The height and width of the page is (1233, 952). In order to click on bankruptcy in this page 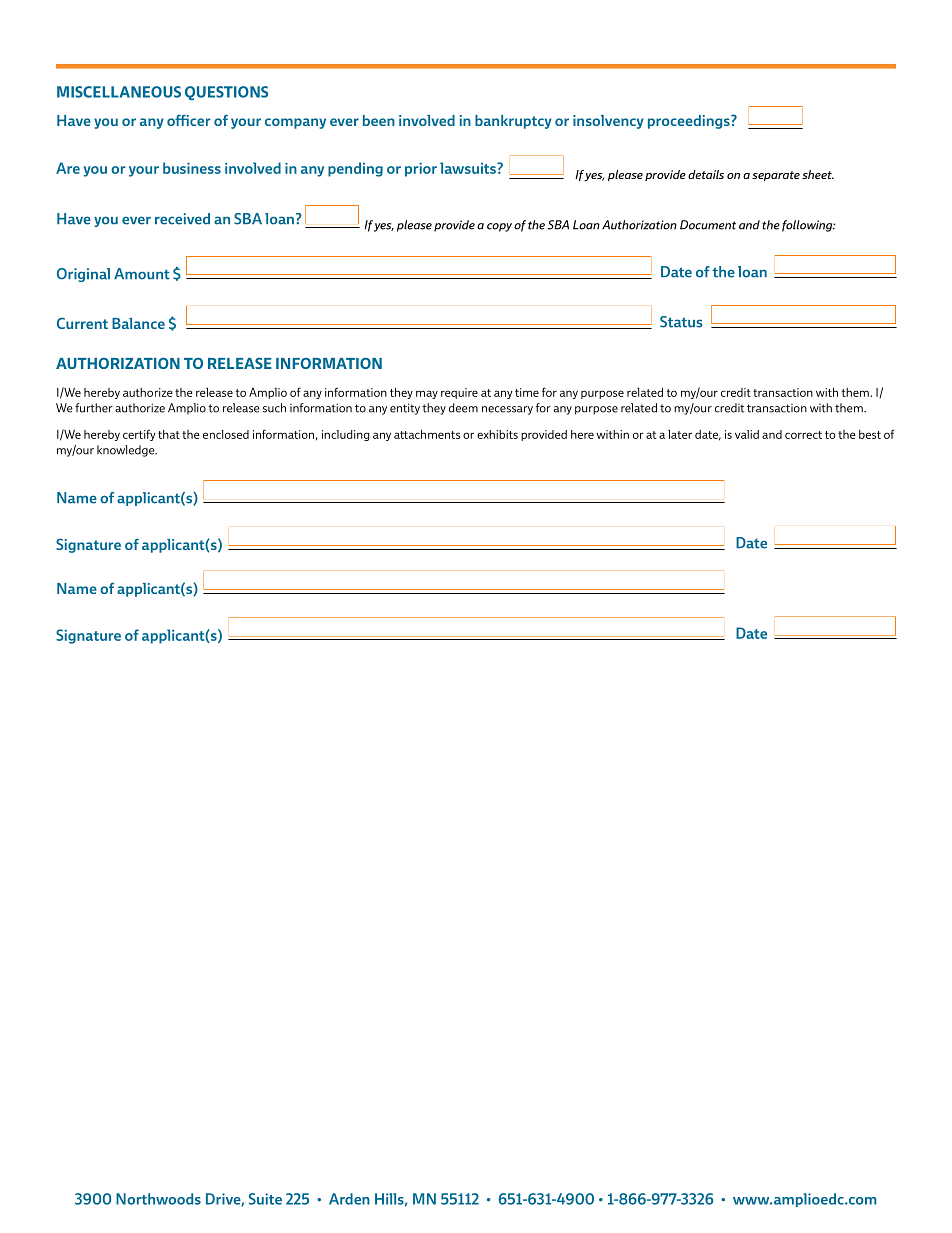, I will do `click(513, 122)`.
